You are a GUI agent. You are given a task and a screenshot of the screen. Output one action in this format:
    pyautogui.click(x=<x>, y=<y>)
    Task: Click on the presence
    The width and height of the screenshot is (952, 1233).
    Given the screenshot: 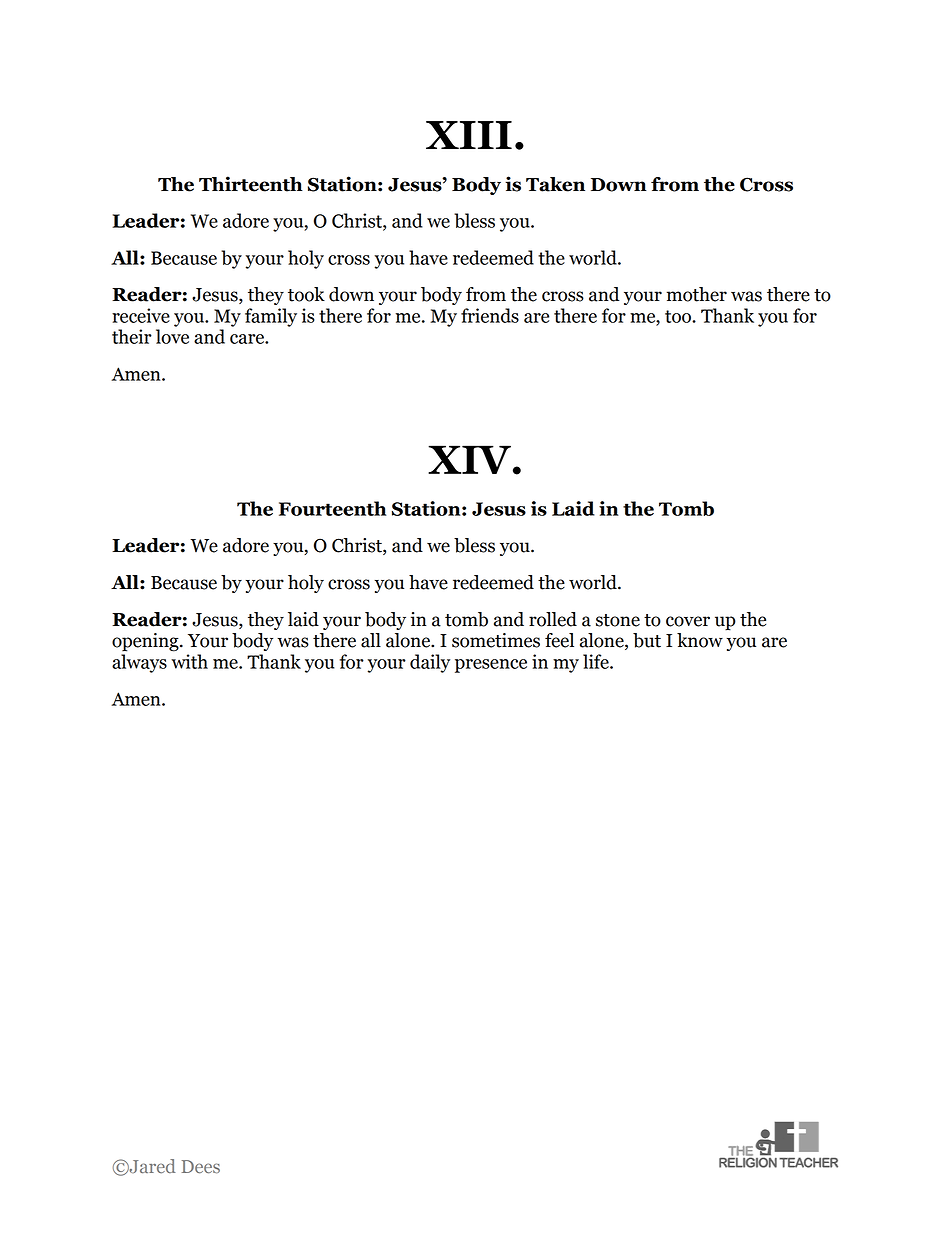 What is the action you would take?
    pyautogui.click(x=491, y=666)
